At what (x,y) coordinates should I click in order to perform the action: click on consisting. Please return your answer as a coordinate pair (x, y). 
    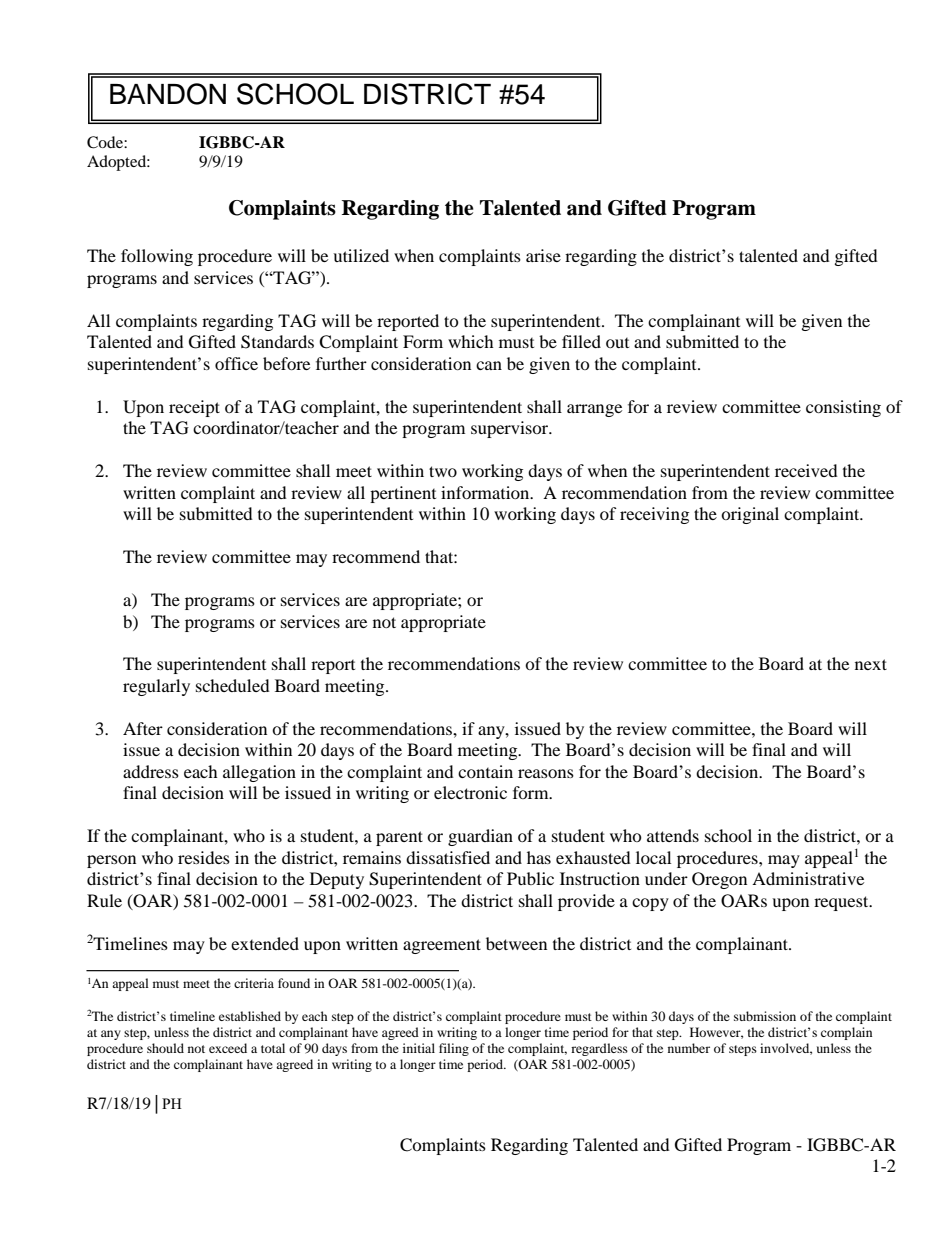
    Looking at the image, I should click on (843, 408).
